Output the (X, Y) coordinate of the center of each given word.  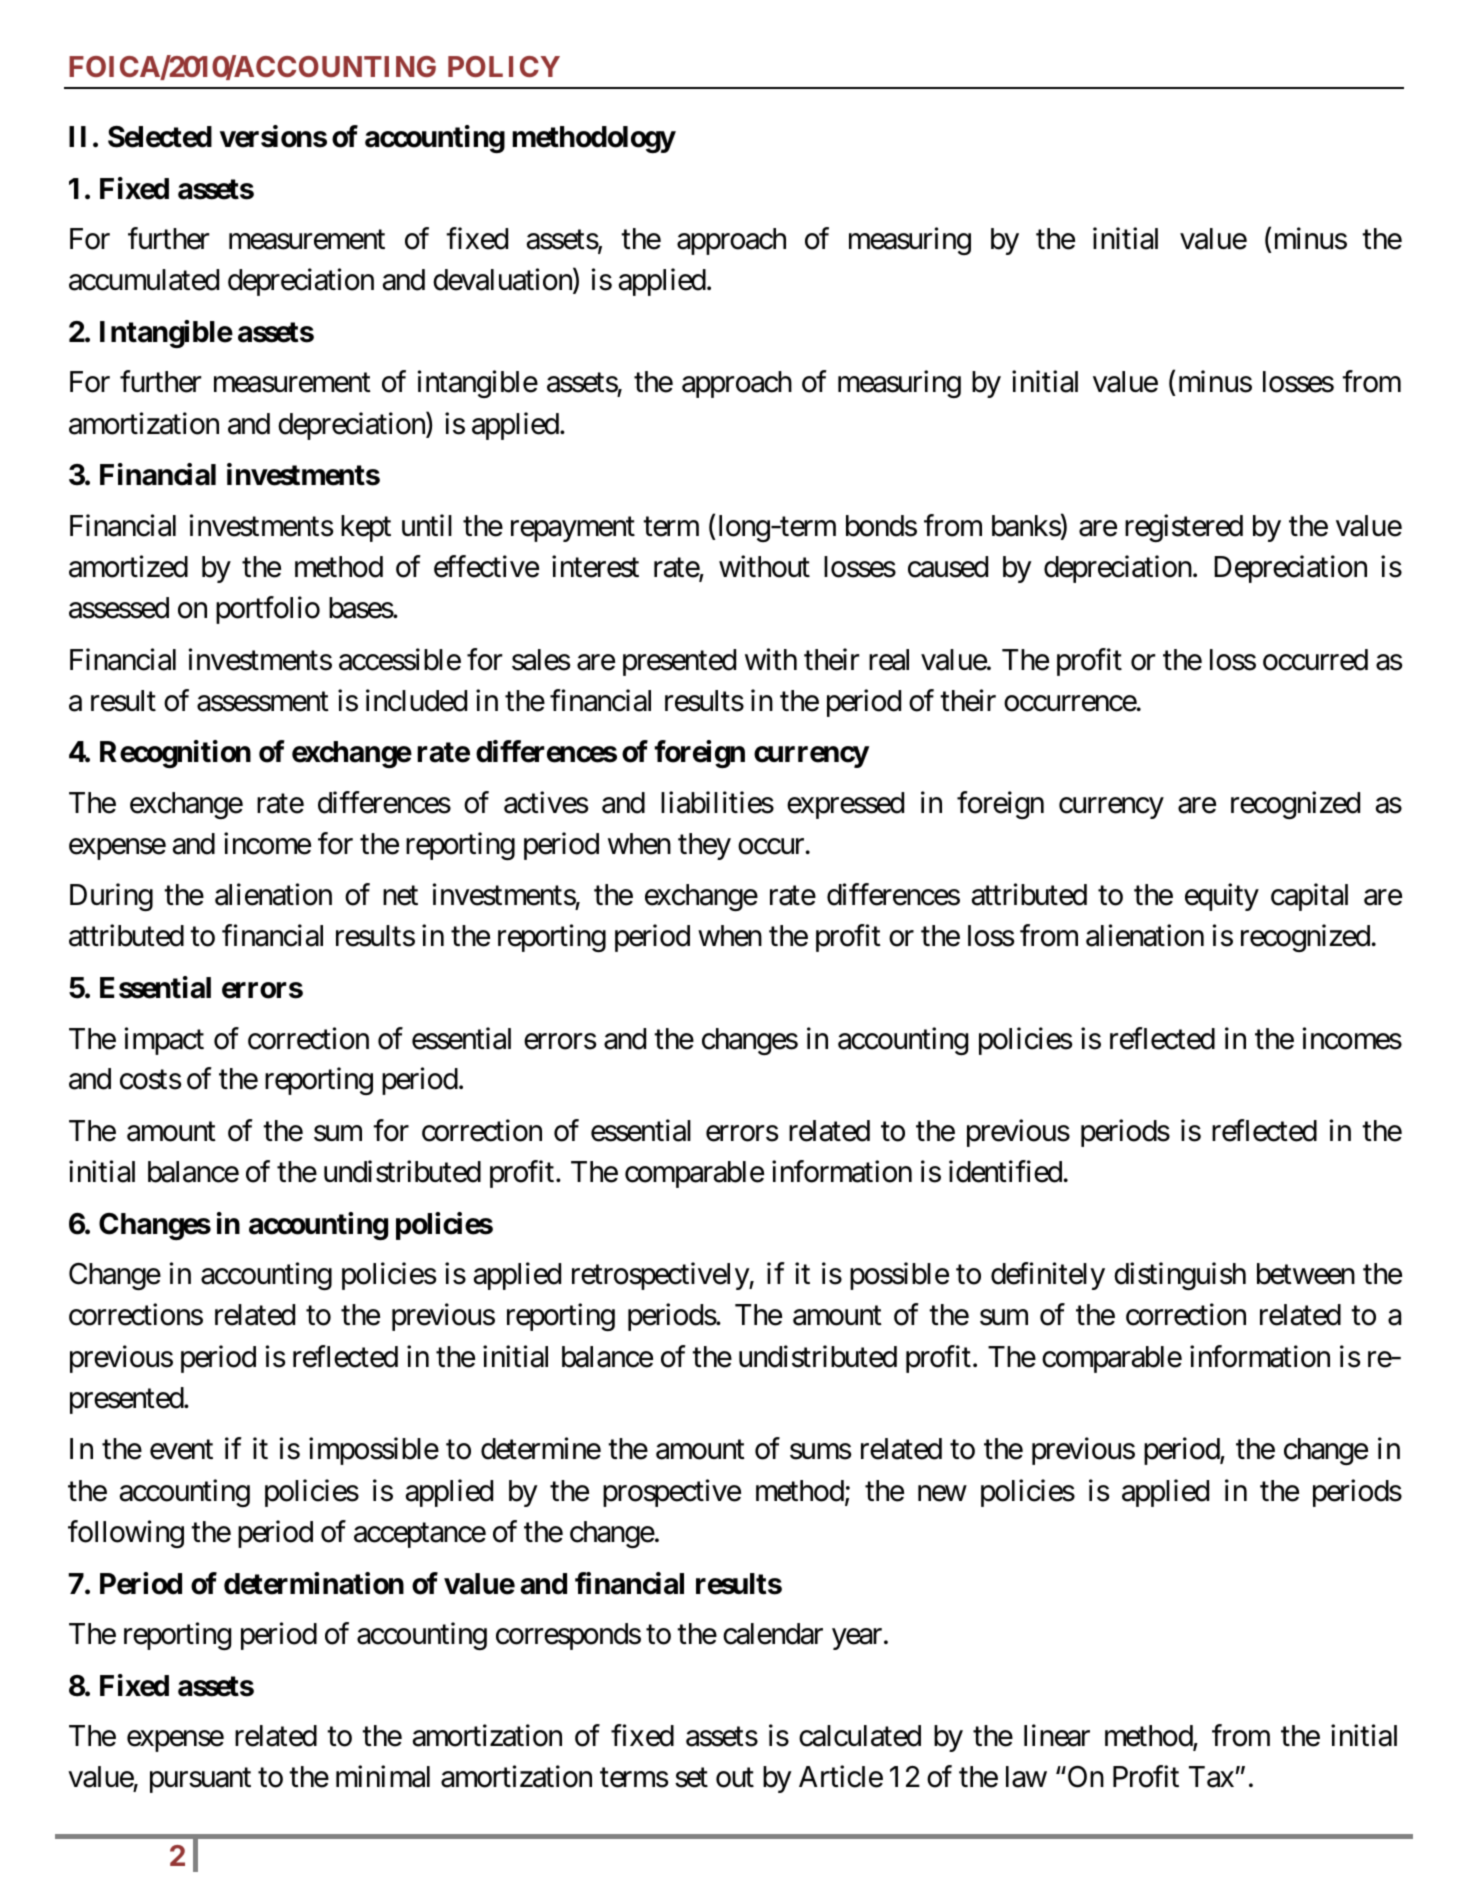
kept (366, 528)
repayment (573, 529)
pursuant (200, 1781)
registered (1184, 528)
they (704, 846)
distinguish (1180, 1276)
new (942, 1493)
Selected (160, 137)
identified (1005, 1171)
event (181, 1450)
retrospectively (661, 1276)
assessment (263, 702)
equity (1222, 897)
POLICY (504, 66)
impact (164, 1041)
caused (948, 567)
